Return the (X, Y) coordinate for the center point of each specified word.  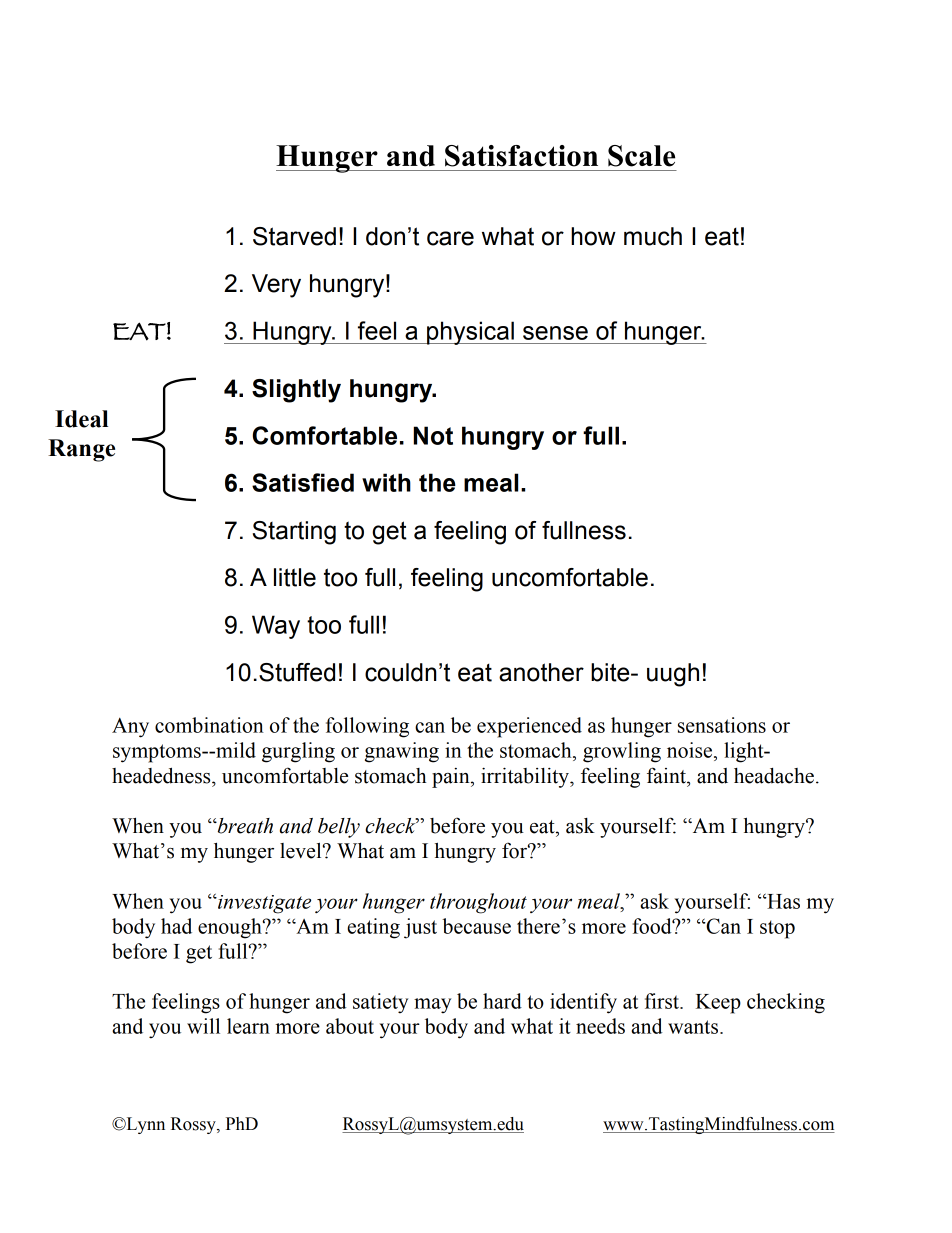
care (450, 238)
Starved (294, 236)
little (295, 577)
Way (276, 627)
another (541, 672)
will (203, 1026)
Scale (641, 156)
